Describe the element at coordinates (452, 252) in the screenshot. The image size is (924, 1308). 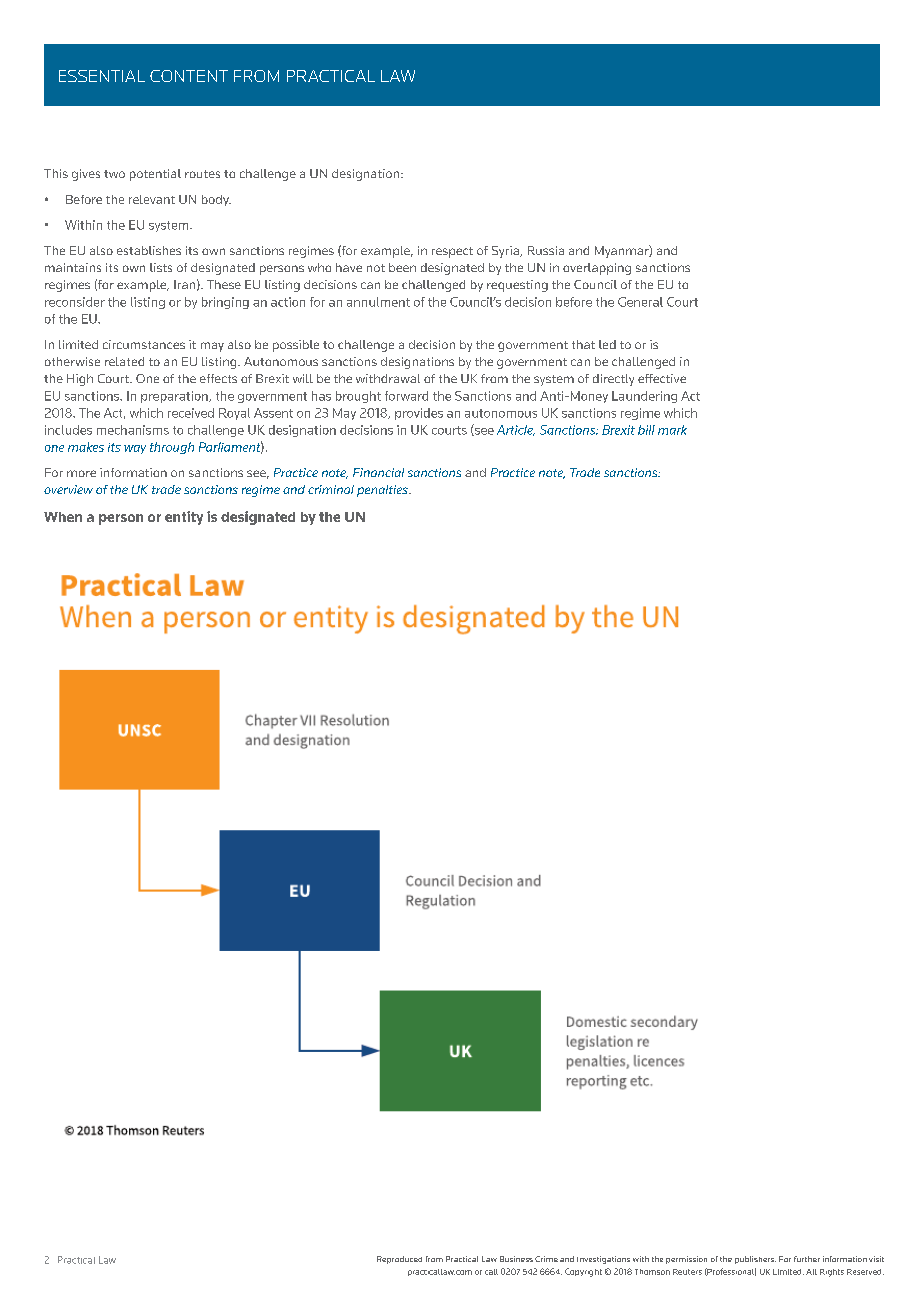
I see `respect` at that location.
